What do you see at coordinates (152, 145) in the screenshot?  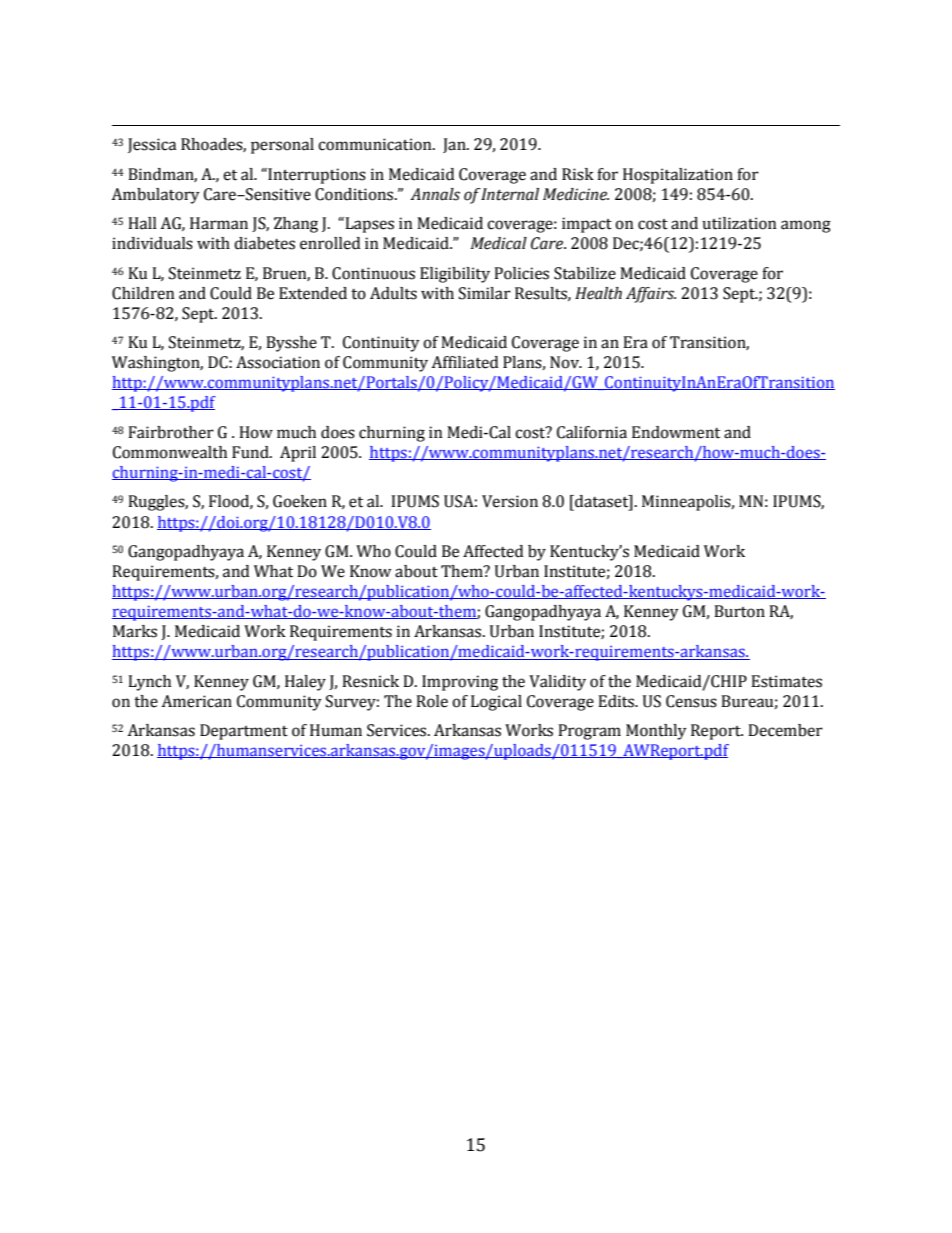 I see `Jessica` at bounding box center [152, 145].
